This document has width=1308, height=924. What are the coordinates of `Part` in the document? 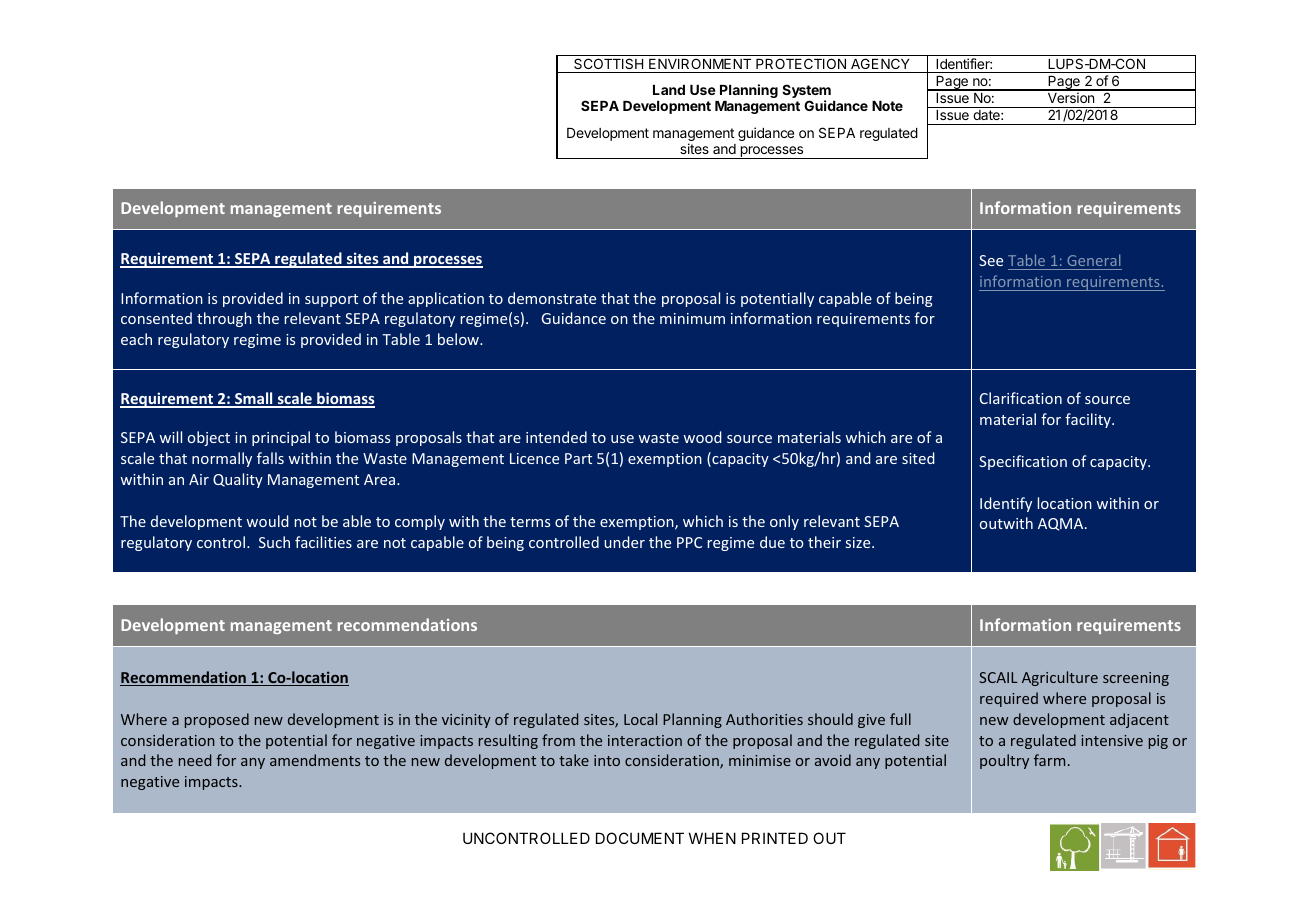 It's located at (578, 458).
